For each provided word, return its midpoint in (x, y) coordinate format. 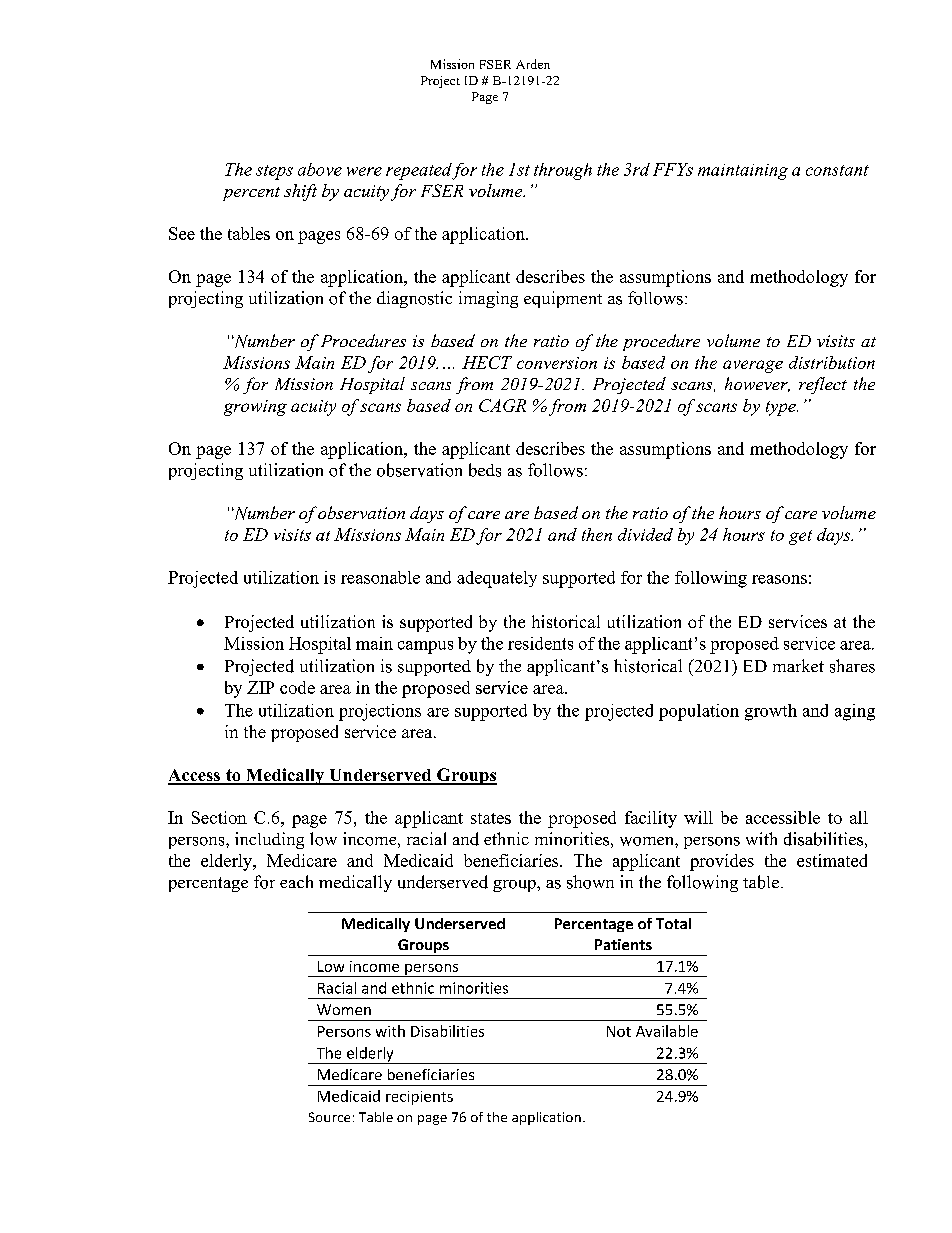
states (491, 818)
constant (837, 170)
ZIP (260, 687)
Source (329, 1117)
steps (274, 172)
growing (255, 408)
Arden (533, 64)
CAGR (502, 405)
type (782, 408)
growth (771, 712)
